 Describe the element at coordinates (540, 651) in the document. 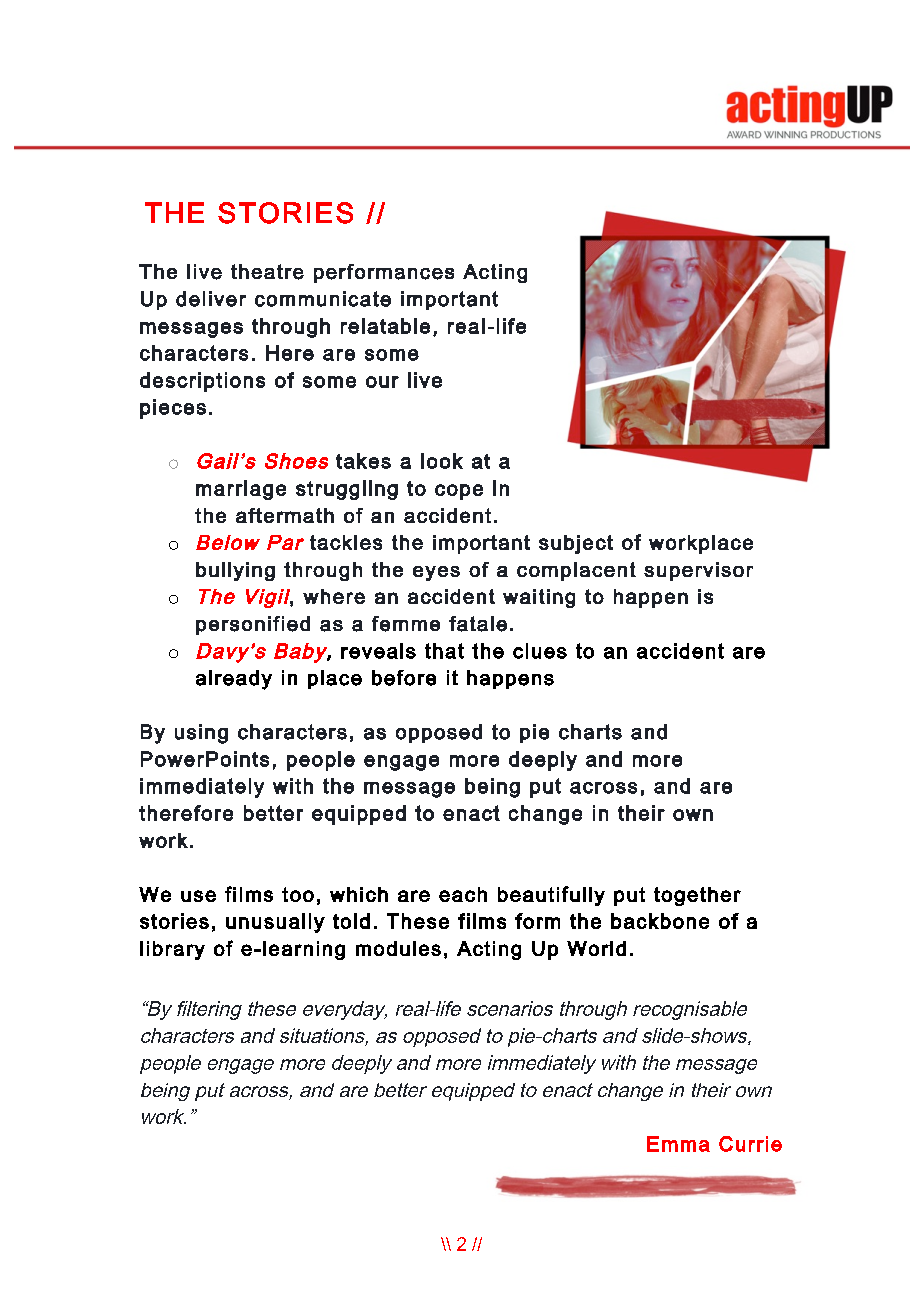

I see `clues` at that location.
